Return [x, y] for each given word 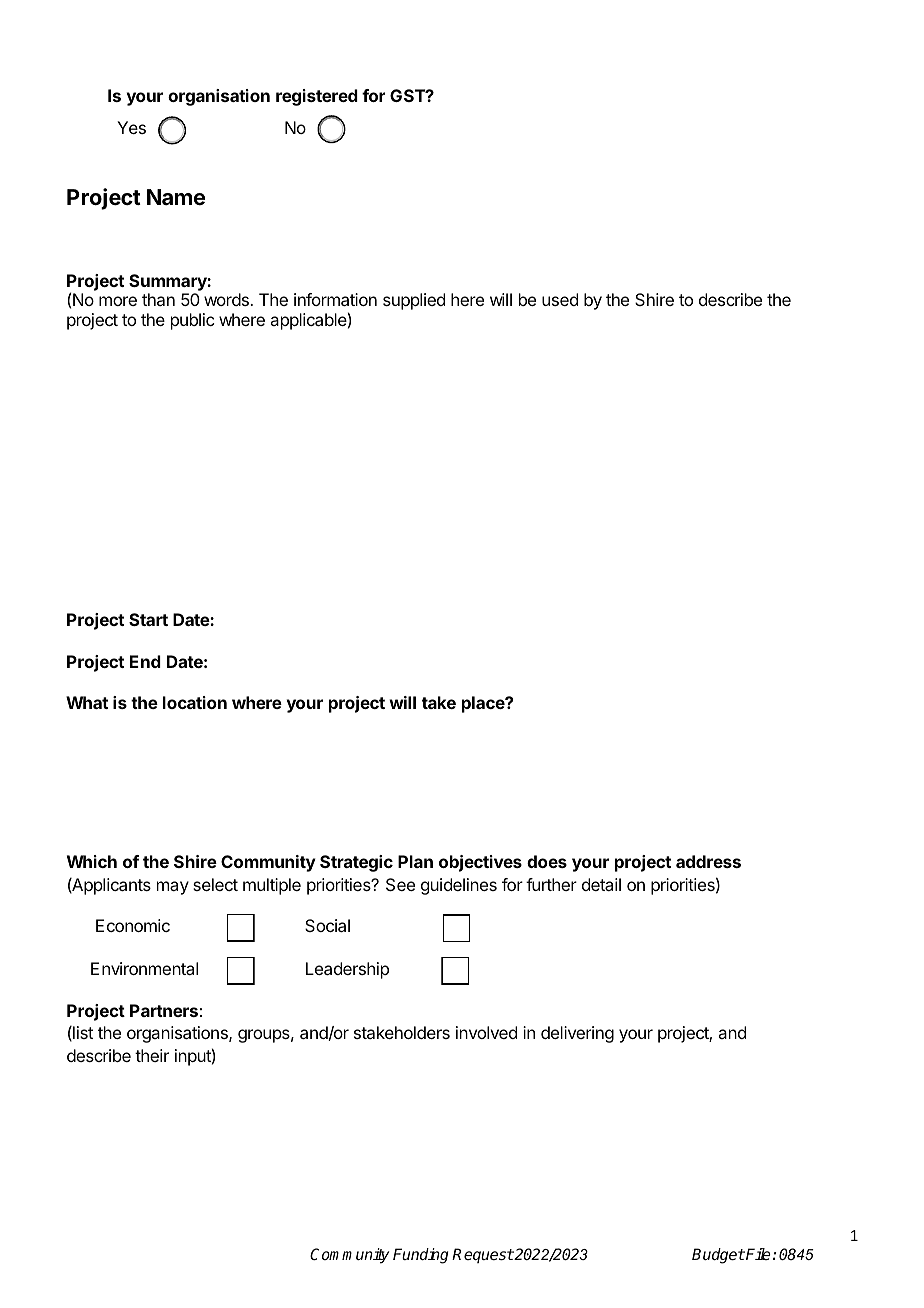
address [708, 861]
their [152, 1055]
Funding [421, 1256]
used [560, 299]
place [484, 704]
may [173, 888]
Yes [131, 127]
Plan [415, 861]
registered [317, 97]
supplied [414, 301]
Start [148, 619]
